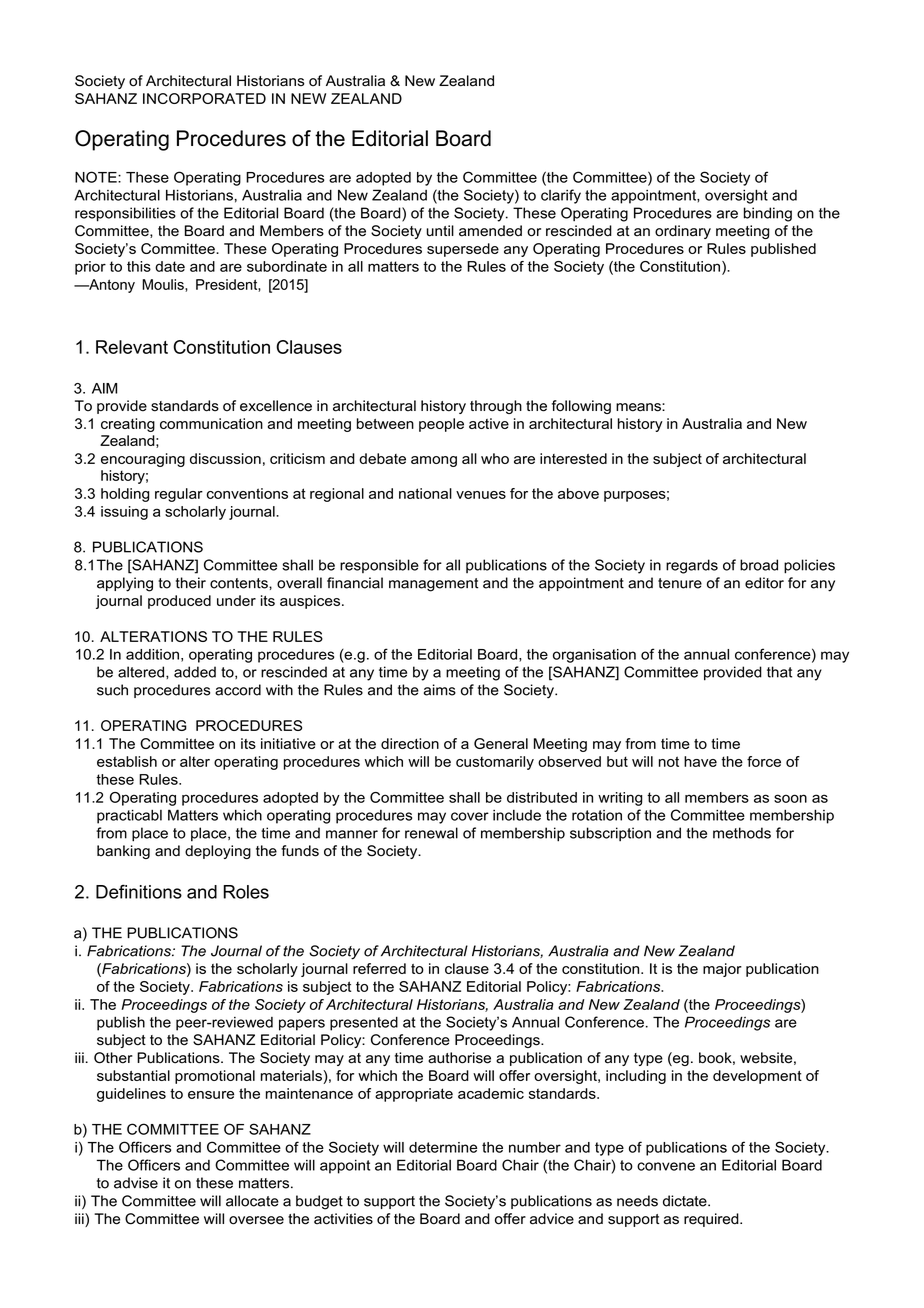 The width and height of the screenshot is (924, 1308). I want to click on until, so click(440, 231).
